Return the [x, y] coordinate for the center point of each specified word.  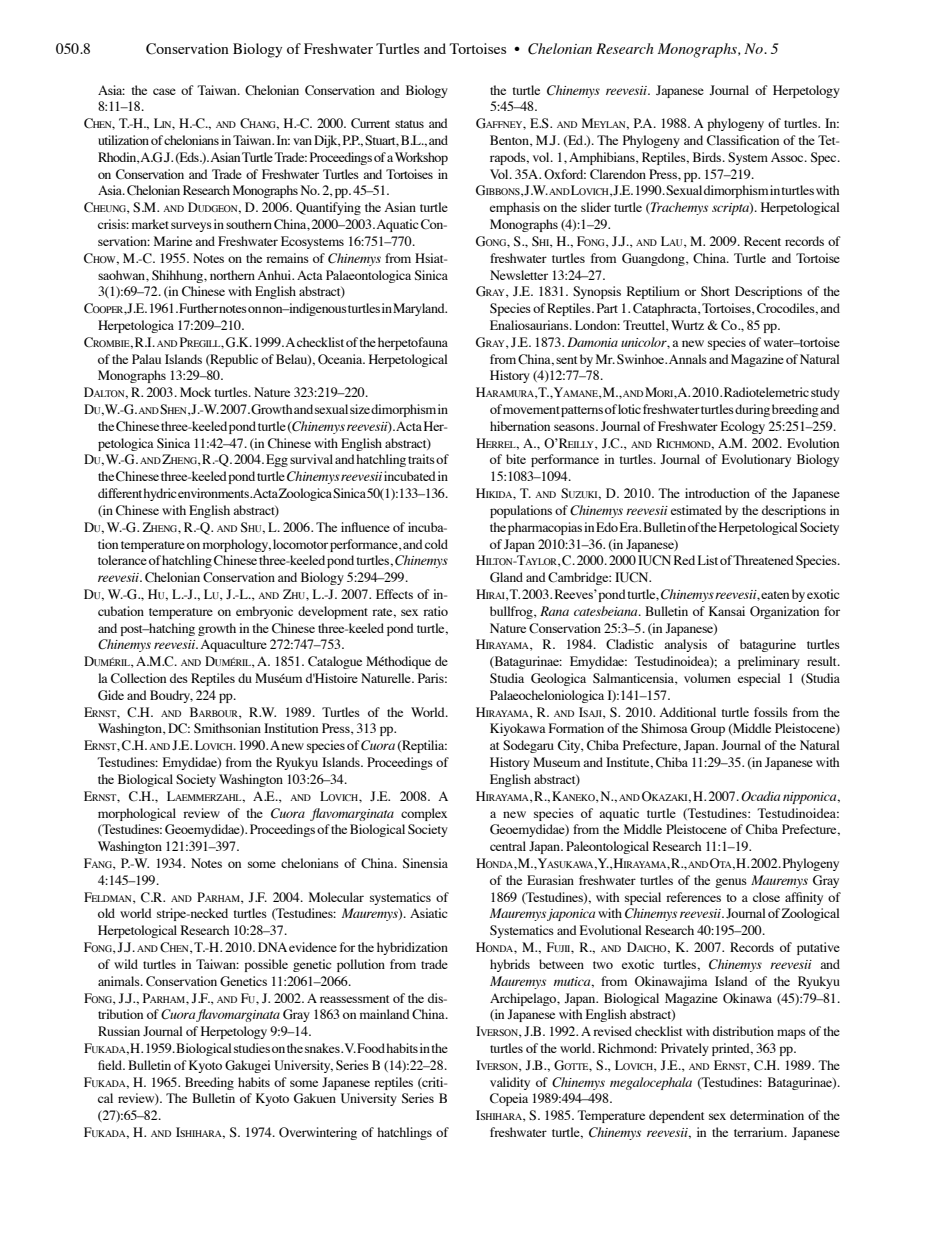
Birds [708, 157]
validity [510, 1083]
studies [252, 1048]
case [164, 91]
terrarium [760, 1132]
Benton [510, 141]
